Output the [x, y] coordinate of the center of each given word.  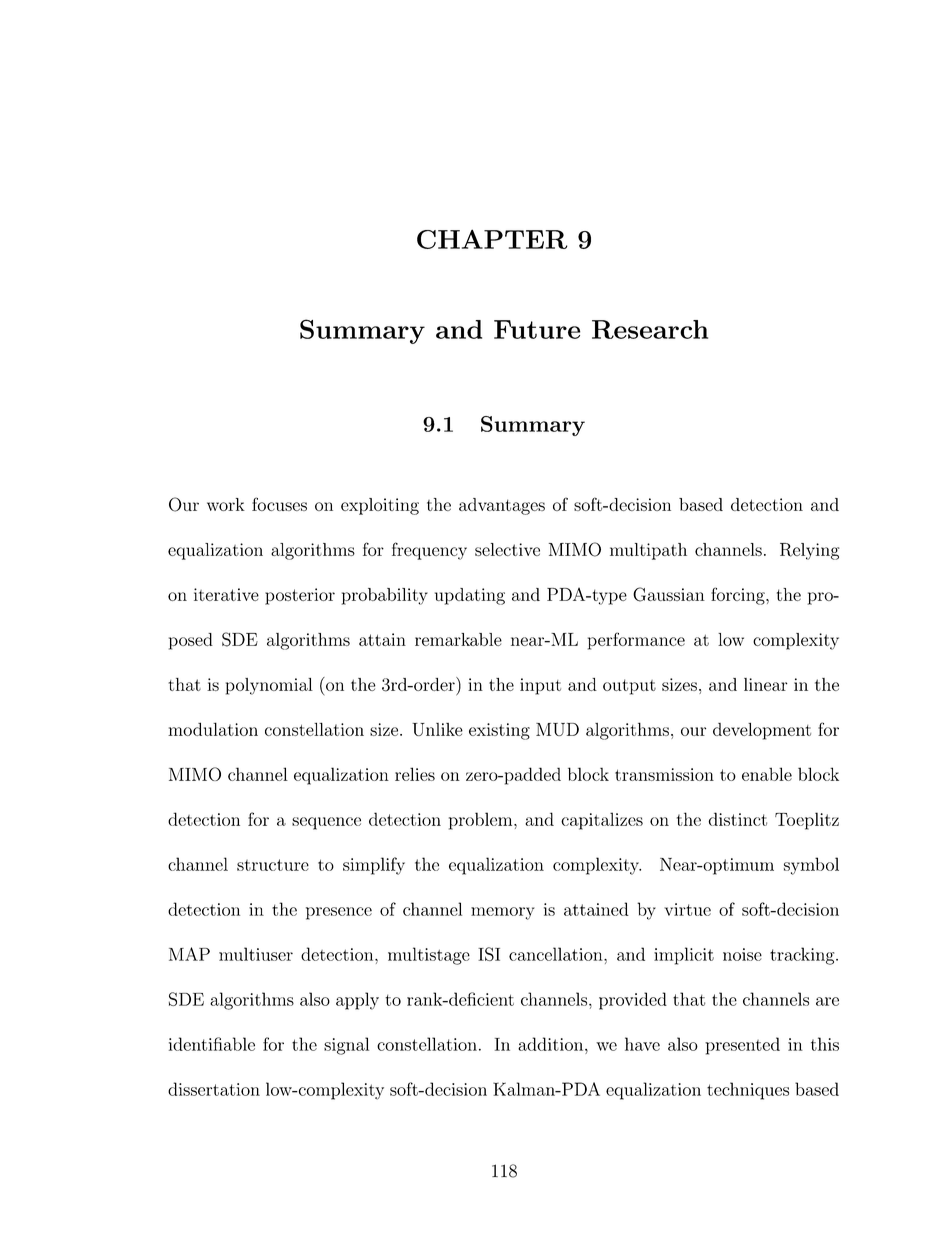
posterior [300, 596]
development [762, 731]
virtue [687, 909]
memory [503, 913]
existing [499, 731]
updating [470, 596]
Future [537, 329]
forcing [739, 596]
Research [650, 329]
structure [273, 865]
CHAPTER [492, 239]
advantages [502, 506]
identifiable [212, 1044]
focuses [279, 504]
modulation [213, 729]
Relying [810, 551]
